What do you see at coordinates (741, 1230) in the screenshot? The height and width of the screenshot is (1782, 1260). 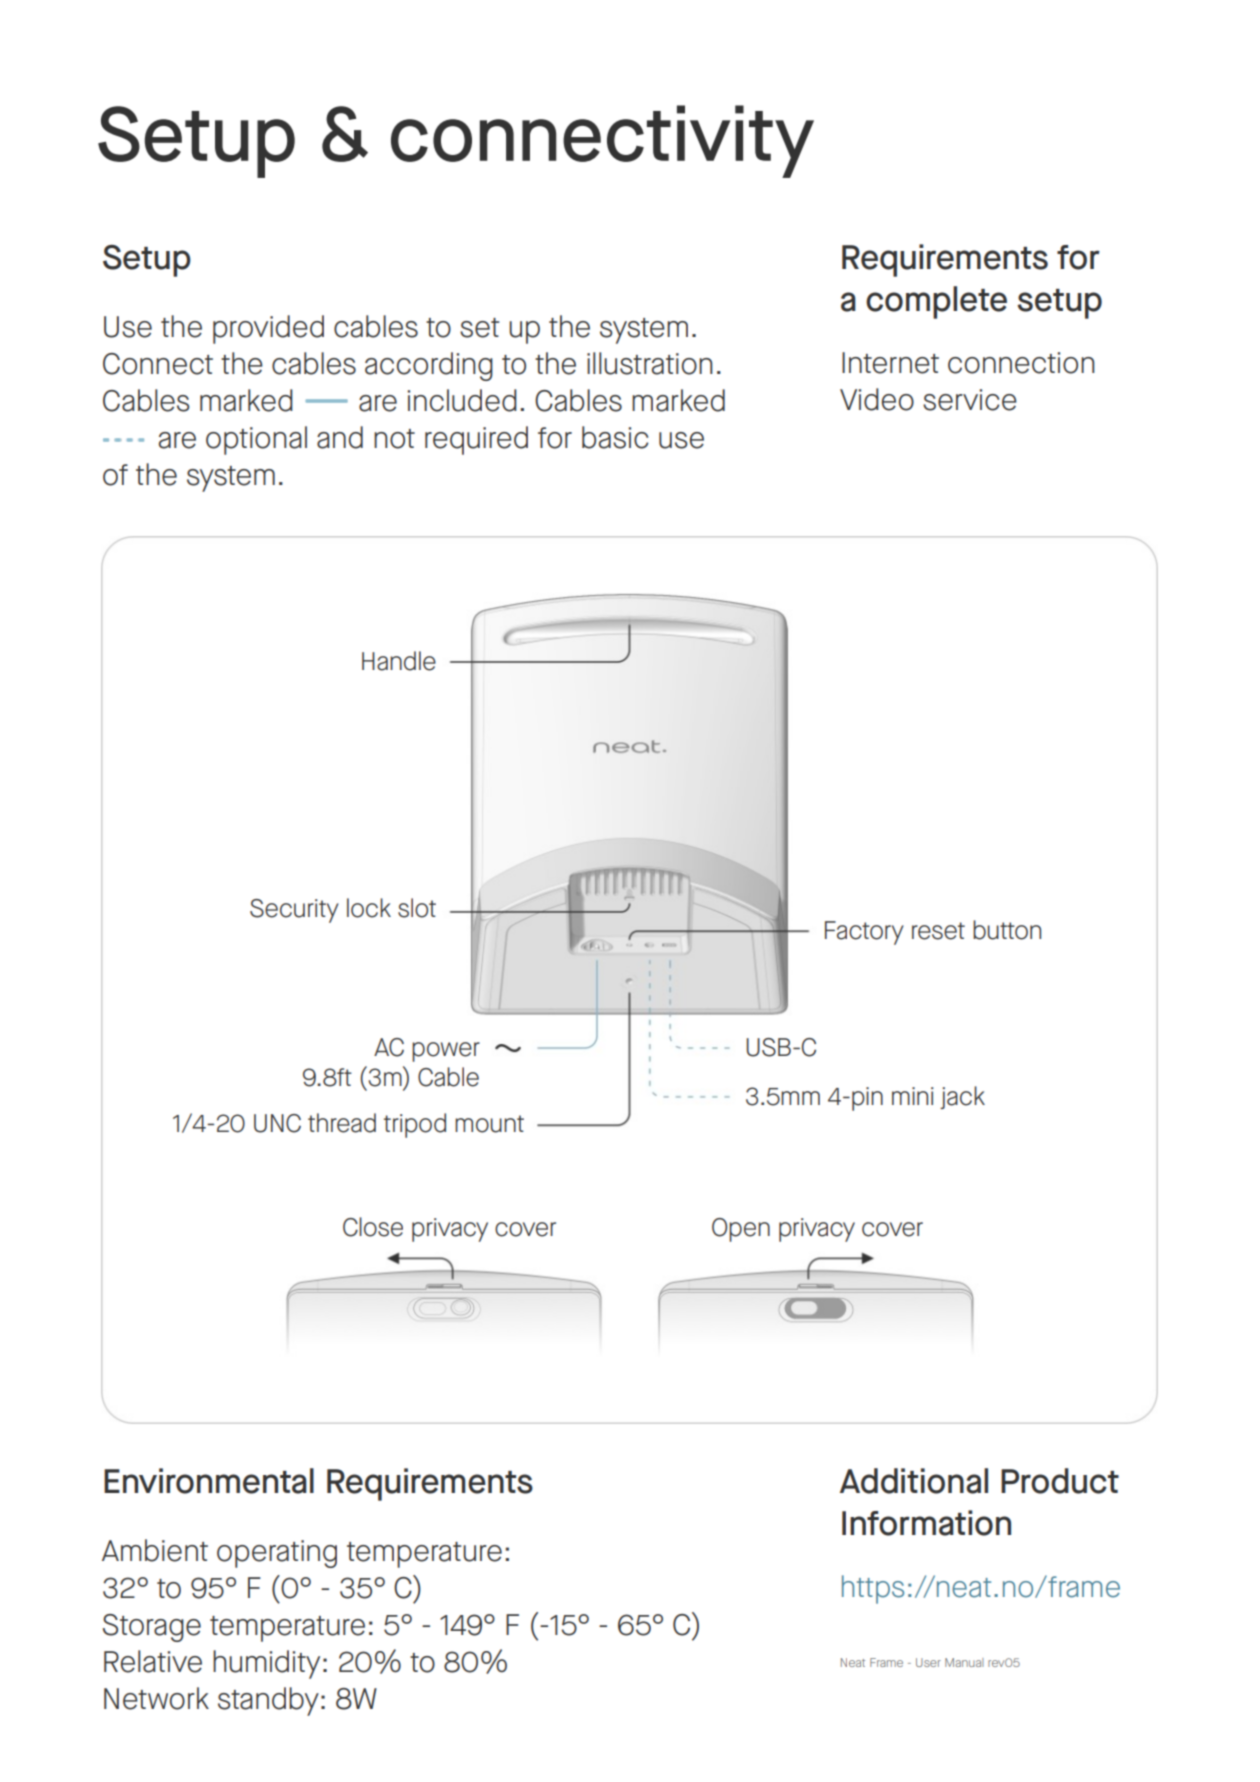 I see `Open` at bounding box center [741, 1230].
